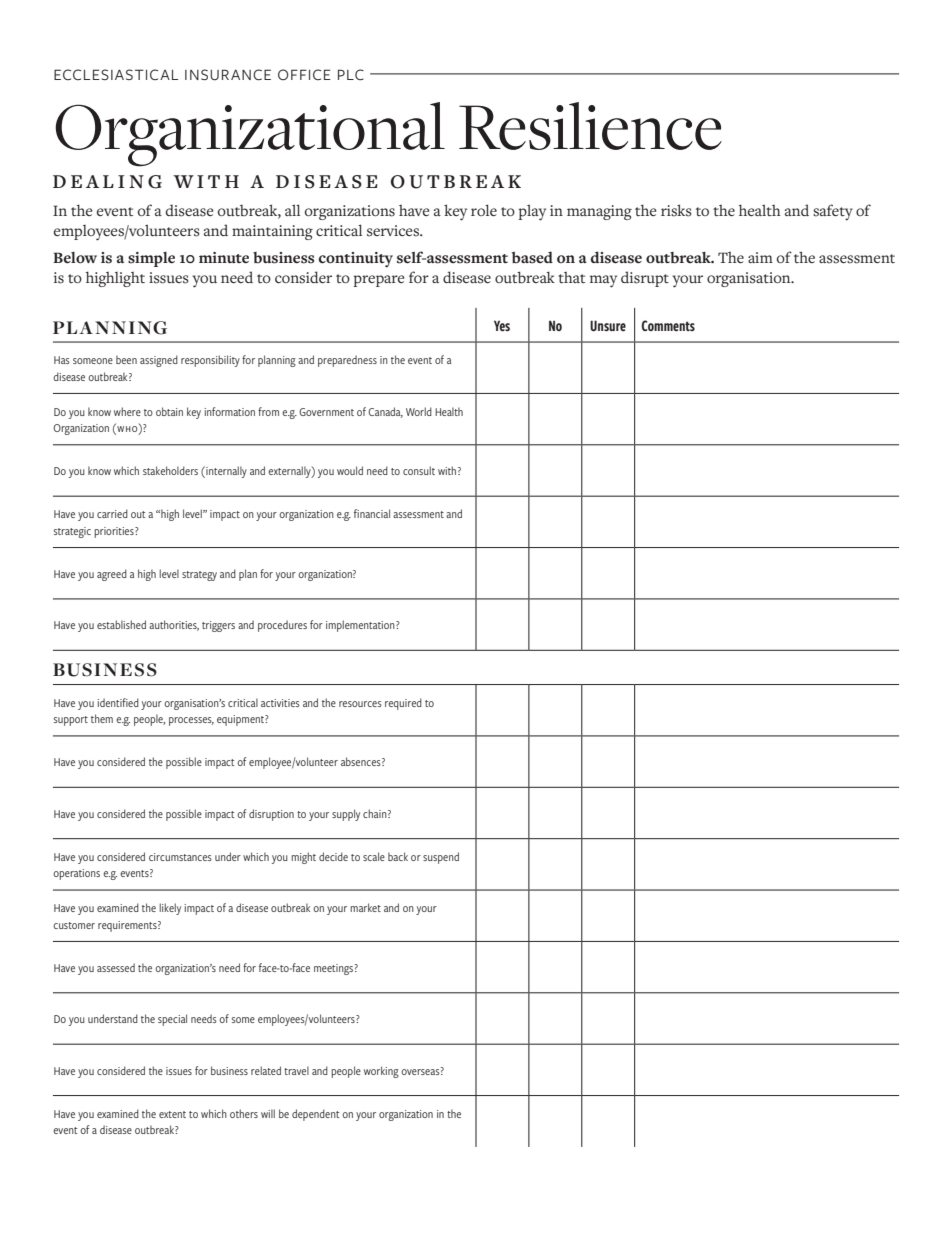 The width and height of the page is (952, 1233). Describe the element at coordinates (351, 74) in the page. I see `PLC` at that location.
